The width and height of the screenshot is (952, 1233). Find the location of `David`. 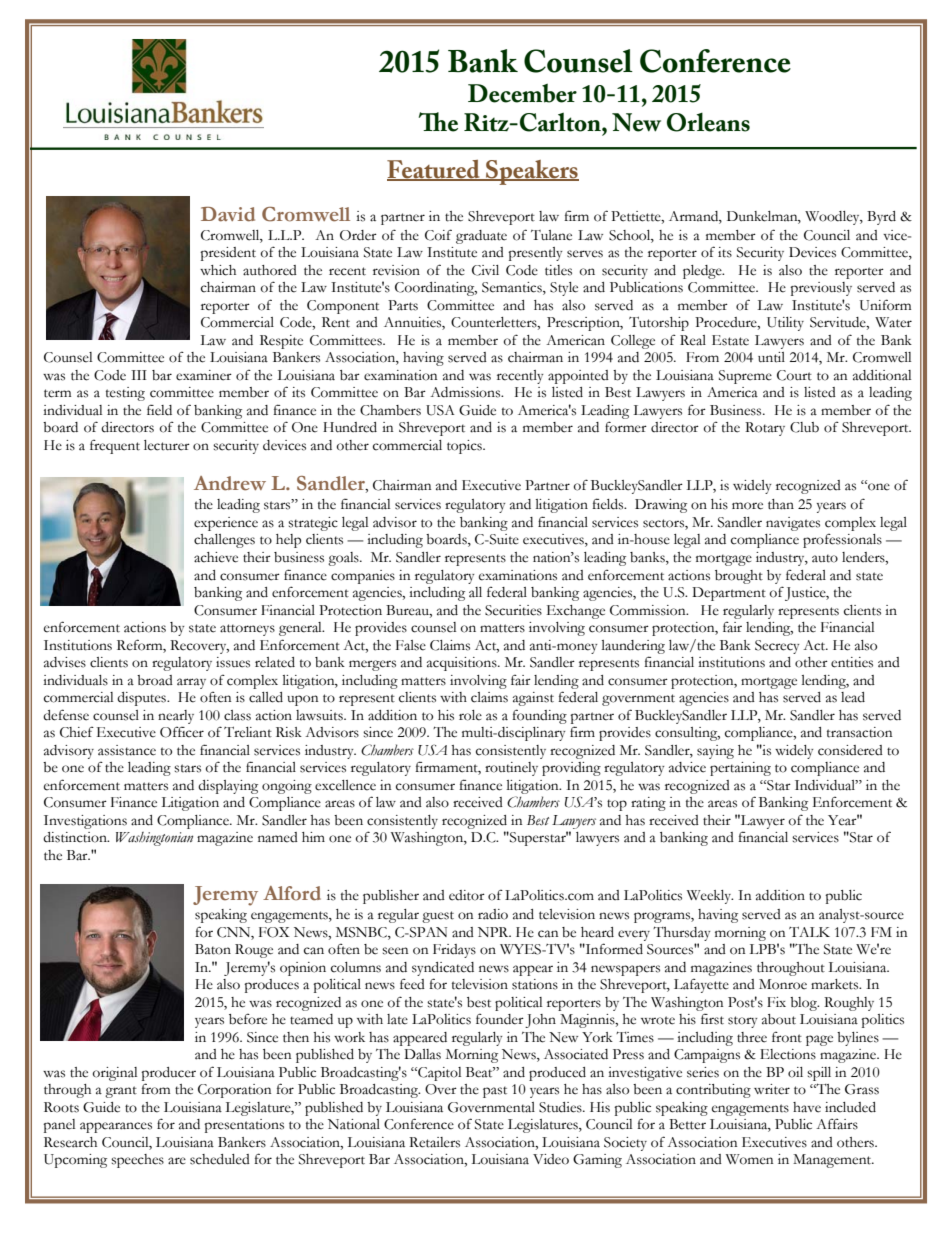

David is located at coordinates (228, 214).
